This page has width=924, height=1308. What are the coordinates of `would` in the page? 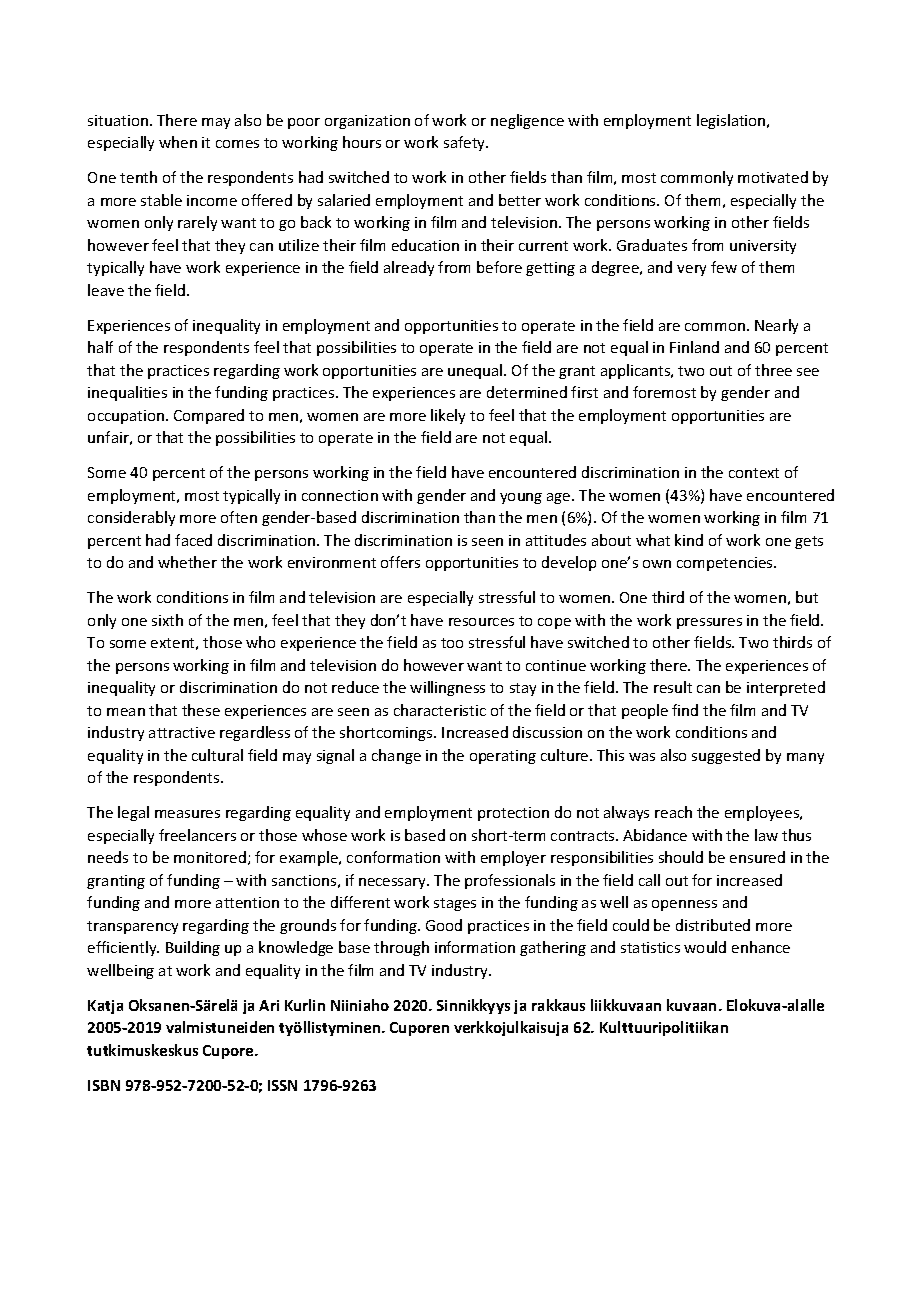 It's located at (705, 947).
